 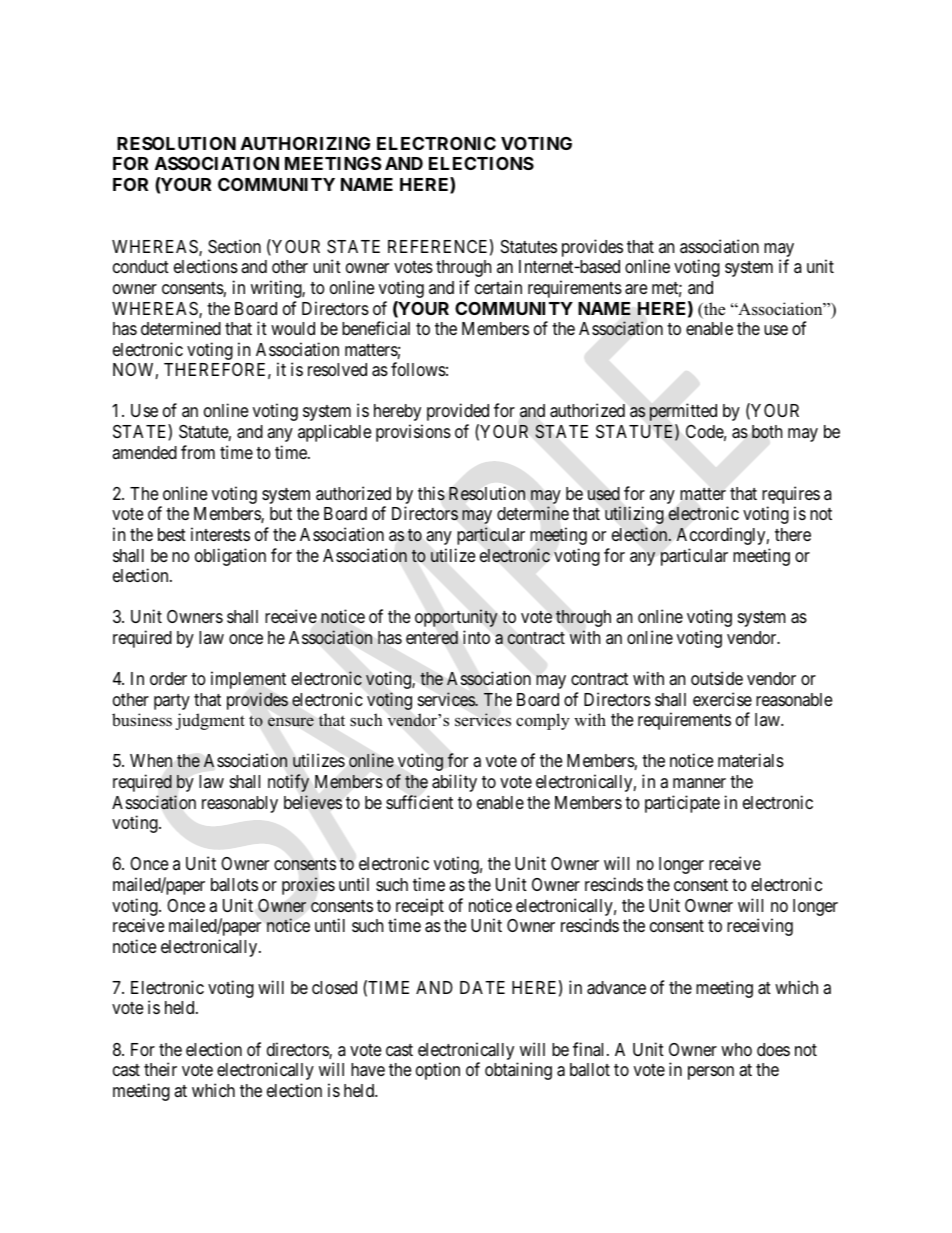 What do you see at coordinates (717, 678) in the screenshot?
I see `outside` at bounding box center [717, 678].
